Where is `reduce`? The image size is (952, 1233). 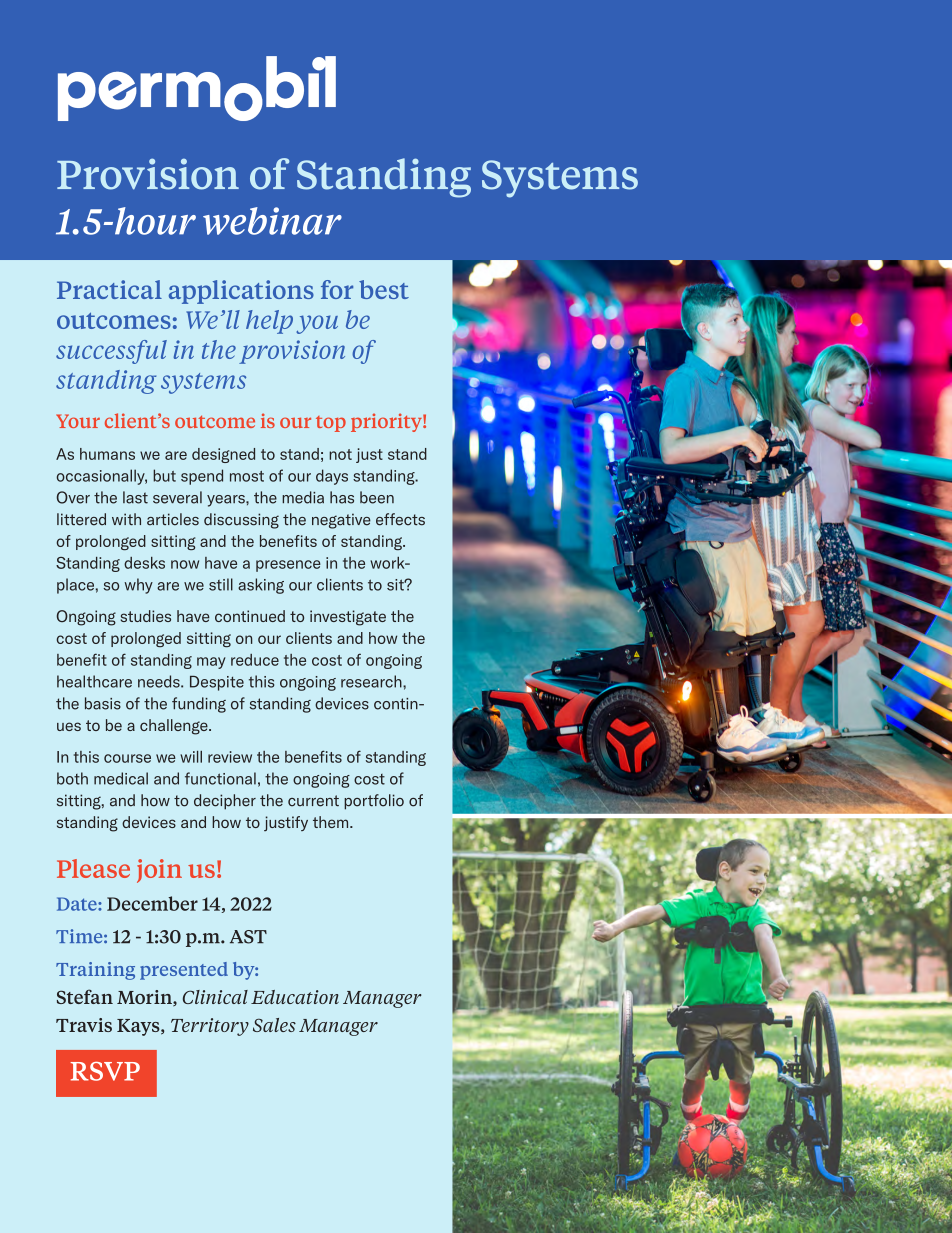
reduce is located at coordinates (255, 660).
